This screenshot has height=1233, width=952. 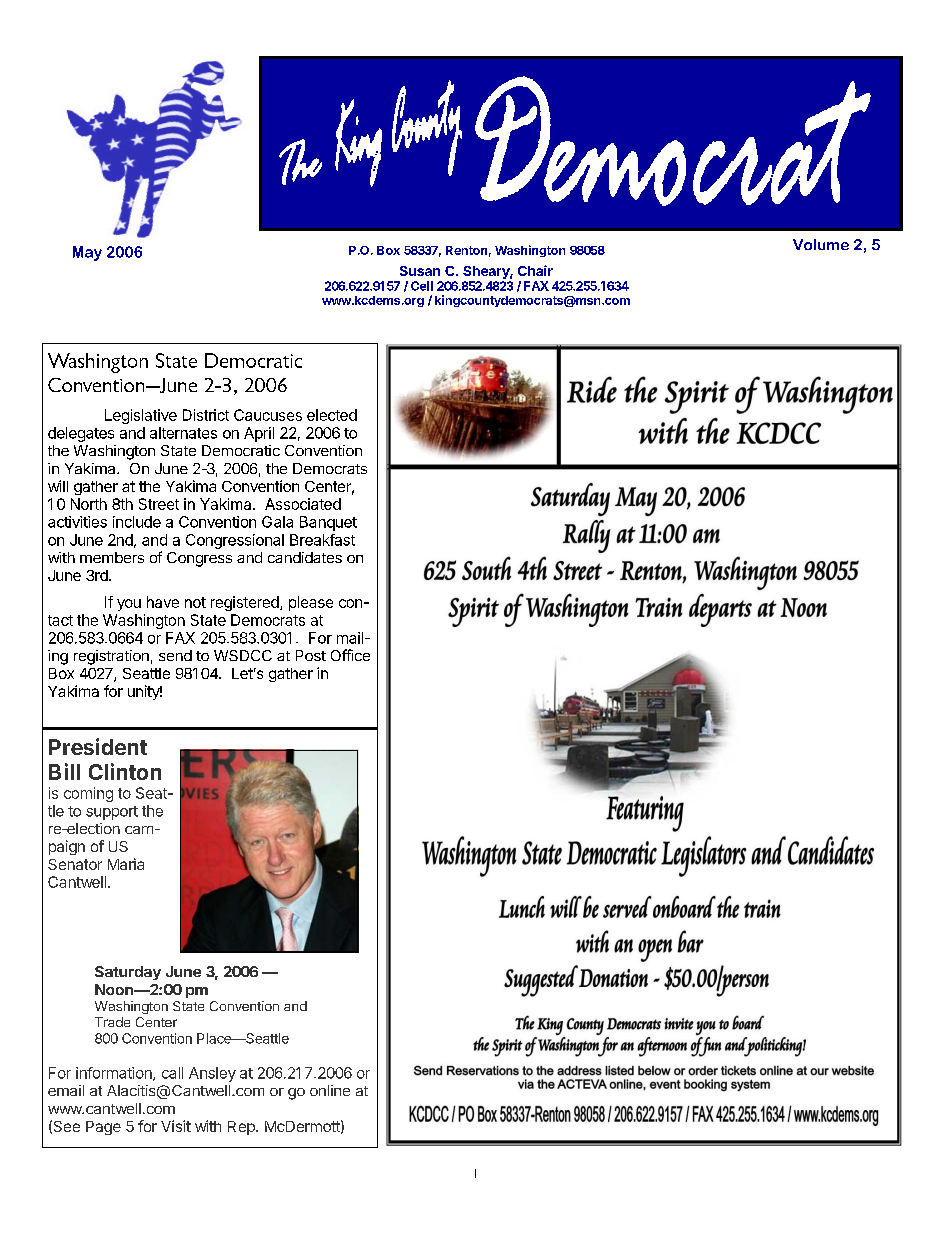 I want to click on Rep, so click(x=242, y=1128).
